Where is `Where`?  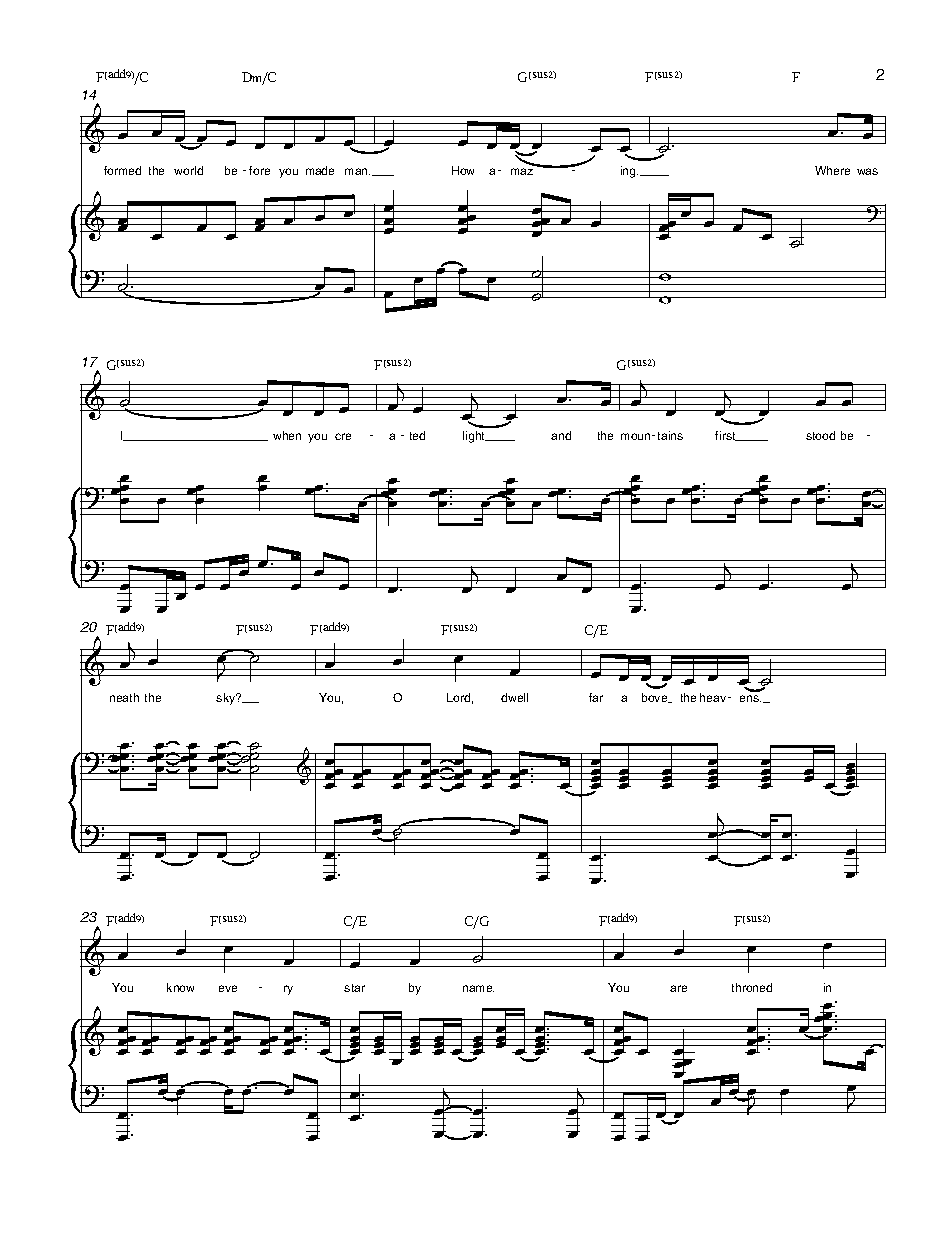 Where is located at coordinates (832, 170).
